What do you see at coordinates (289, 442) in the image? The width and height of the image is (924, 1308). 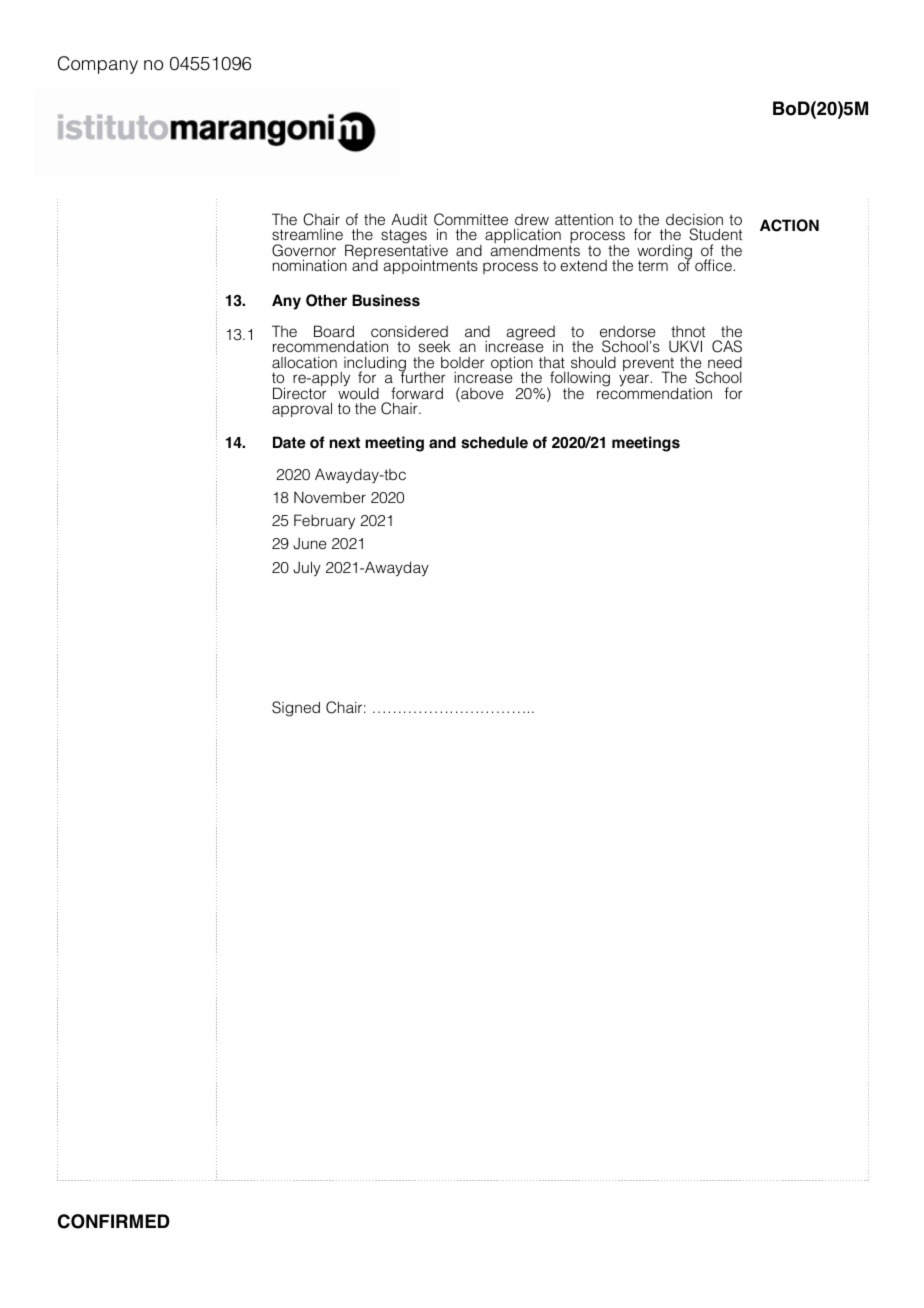 I see `Date` at bounding box center [289, 442].
